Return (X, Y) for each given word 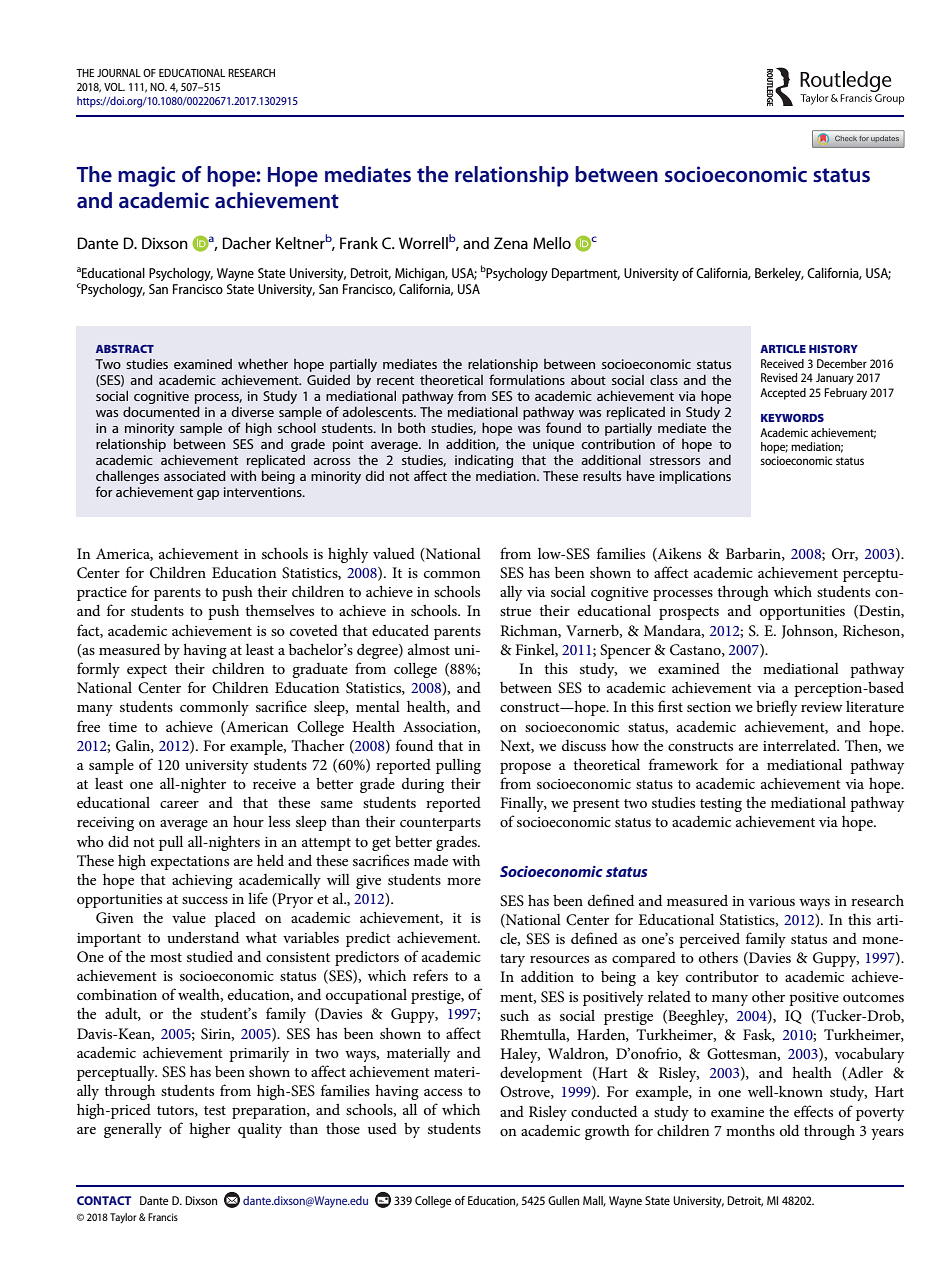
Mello (552, 243)
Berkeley (779, 274)
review (822, 707)
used (382, 1128)
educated (400, 630)
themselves (279, 610)
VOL (114, 87)
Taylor (123, 1218)
